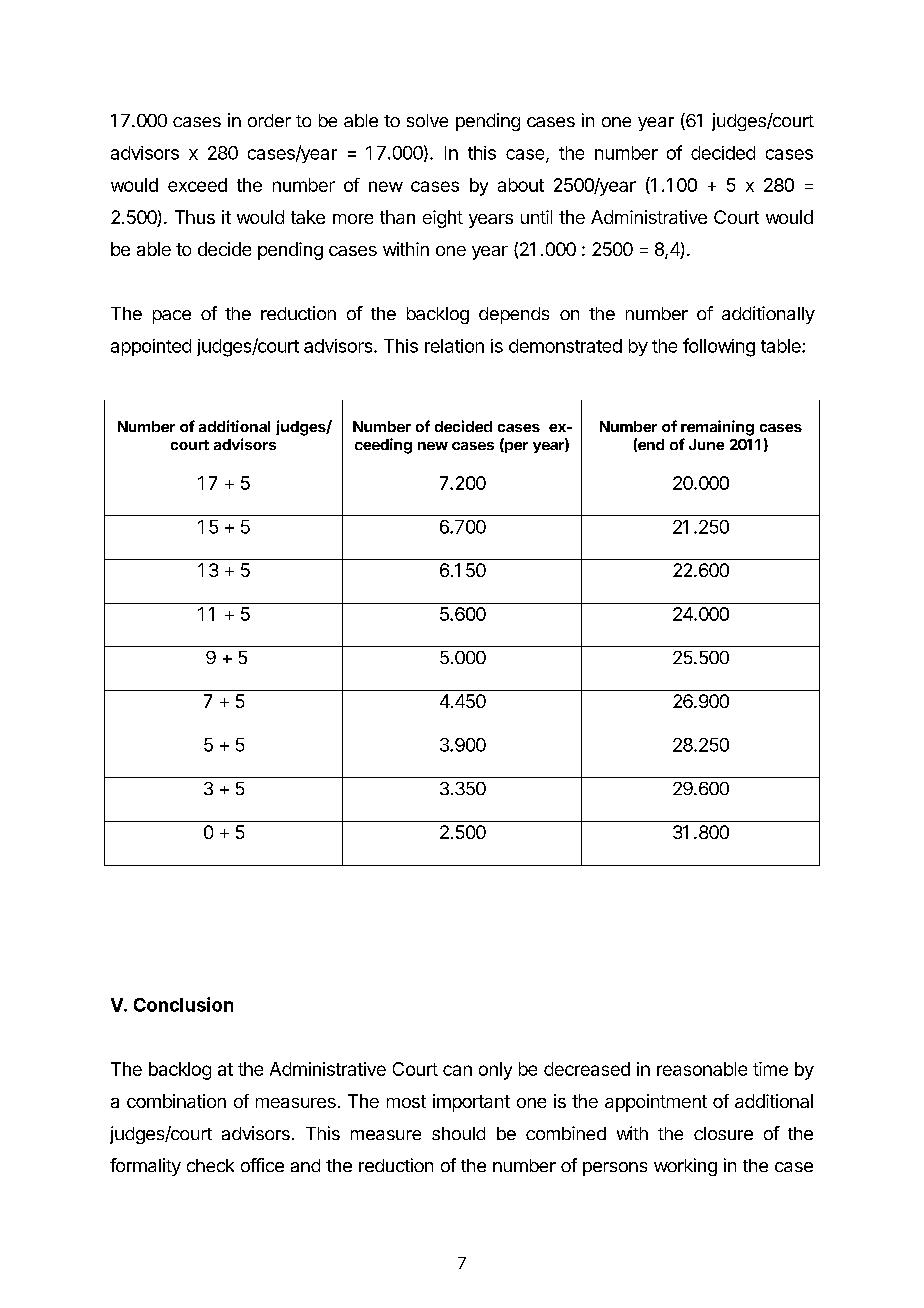 This document has width=924, height=1308. What do you see at coordinates (197, 185) in the document?
I see `exceed` at bounding box center [197, 185].
